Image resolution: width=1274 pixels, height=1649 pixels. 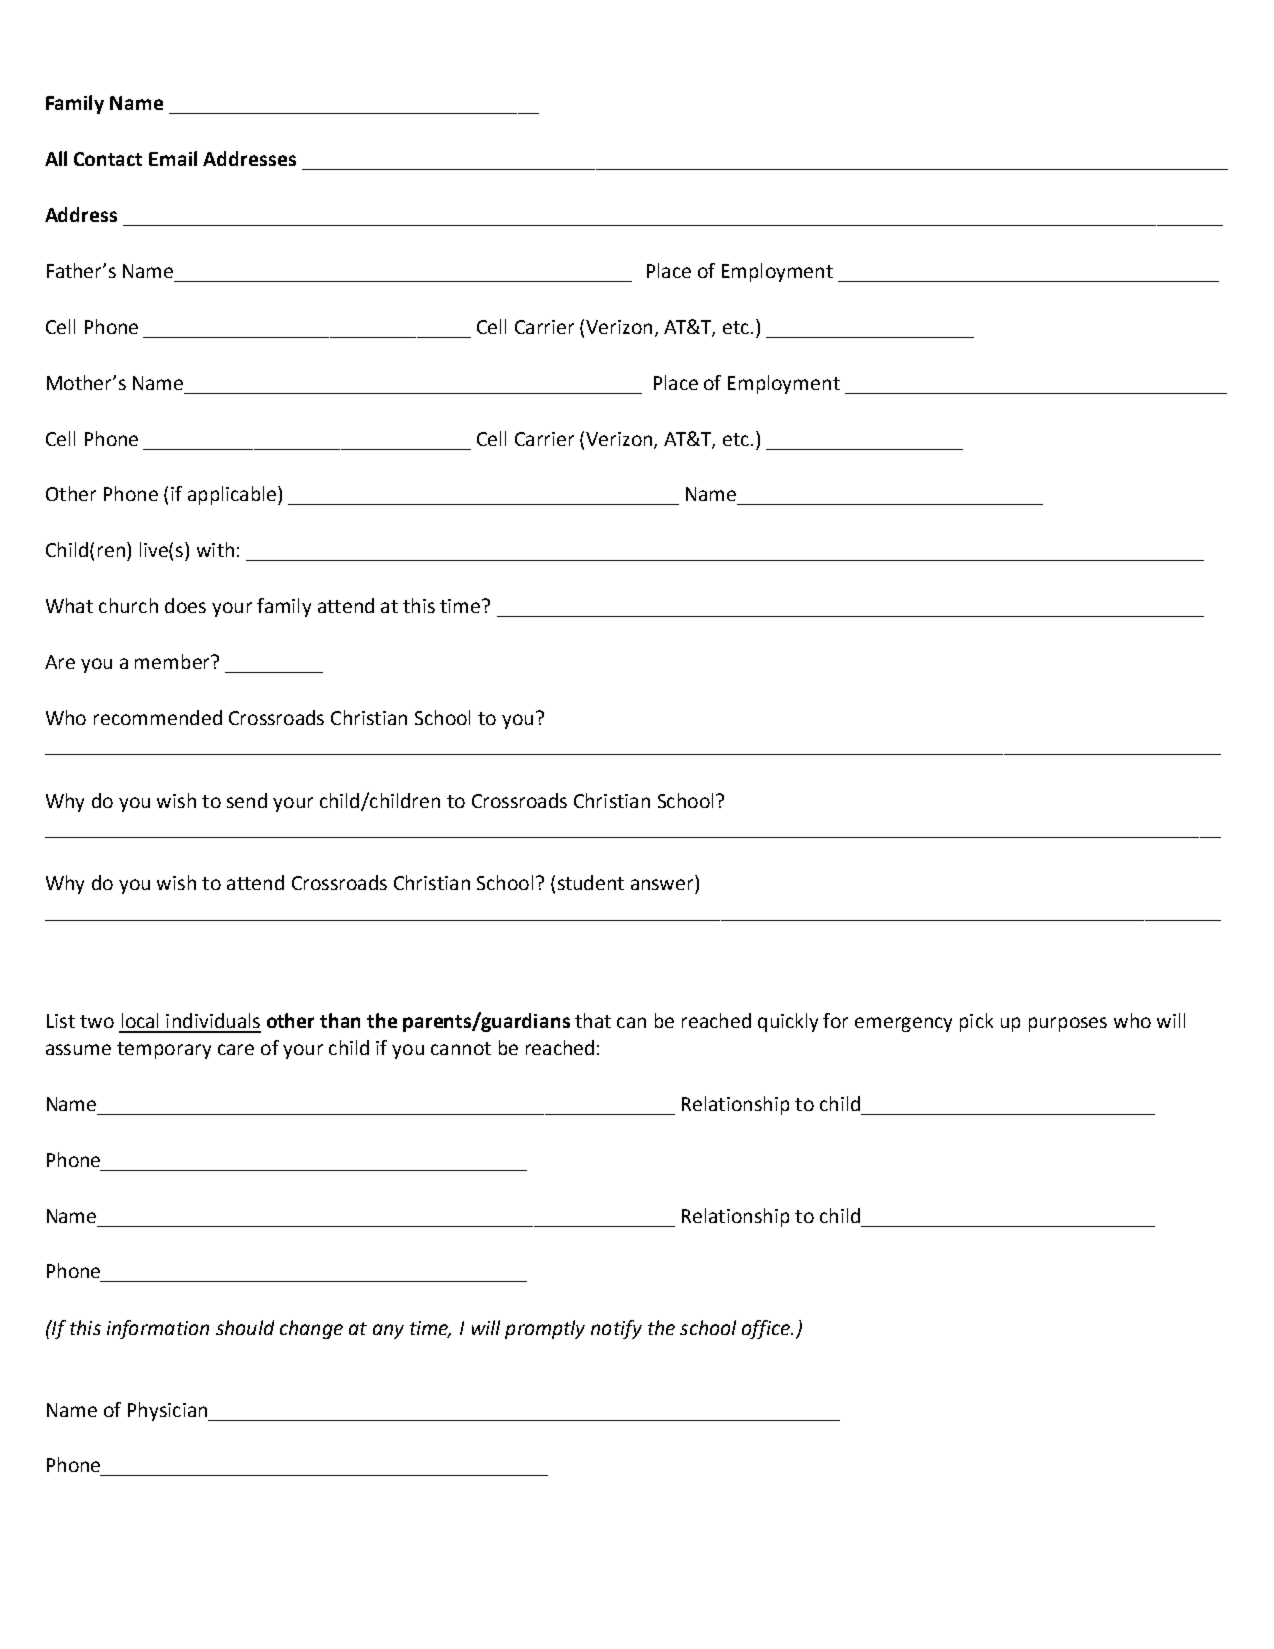 I want to click on student, so click(x=591, y=882).
